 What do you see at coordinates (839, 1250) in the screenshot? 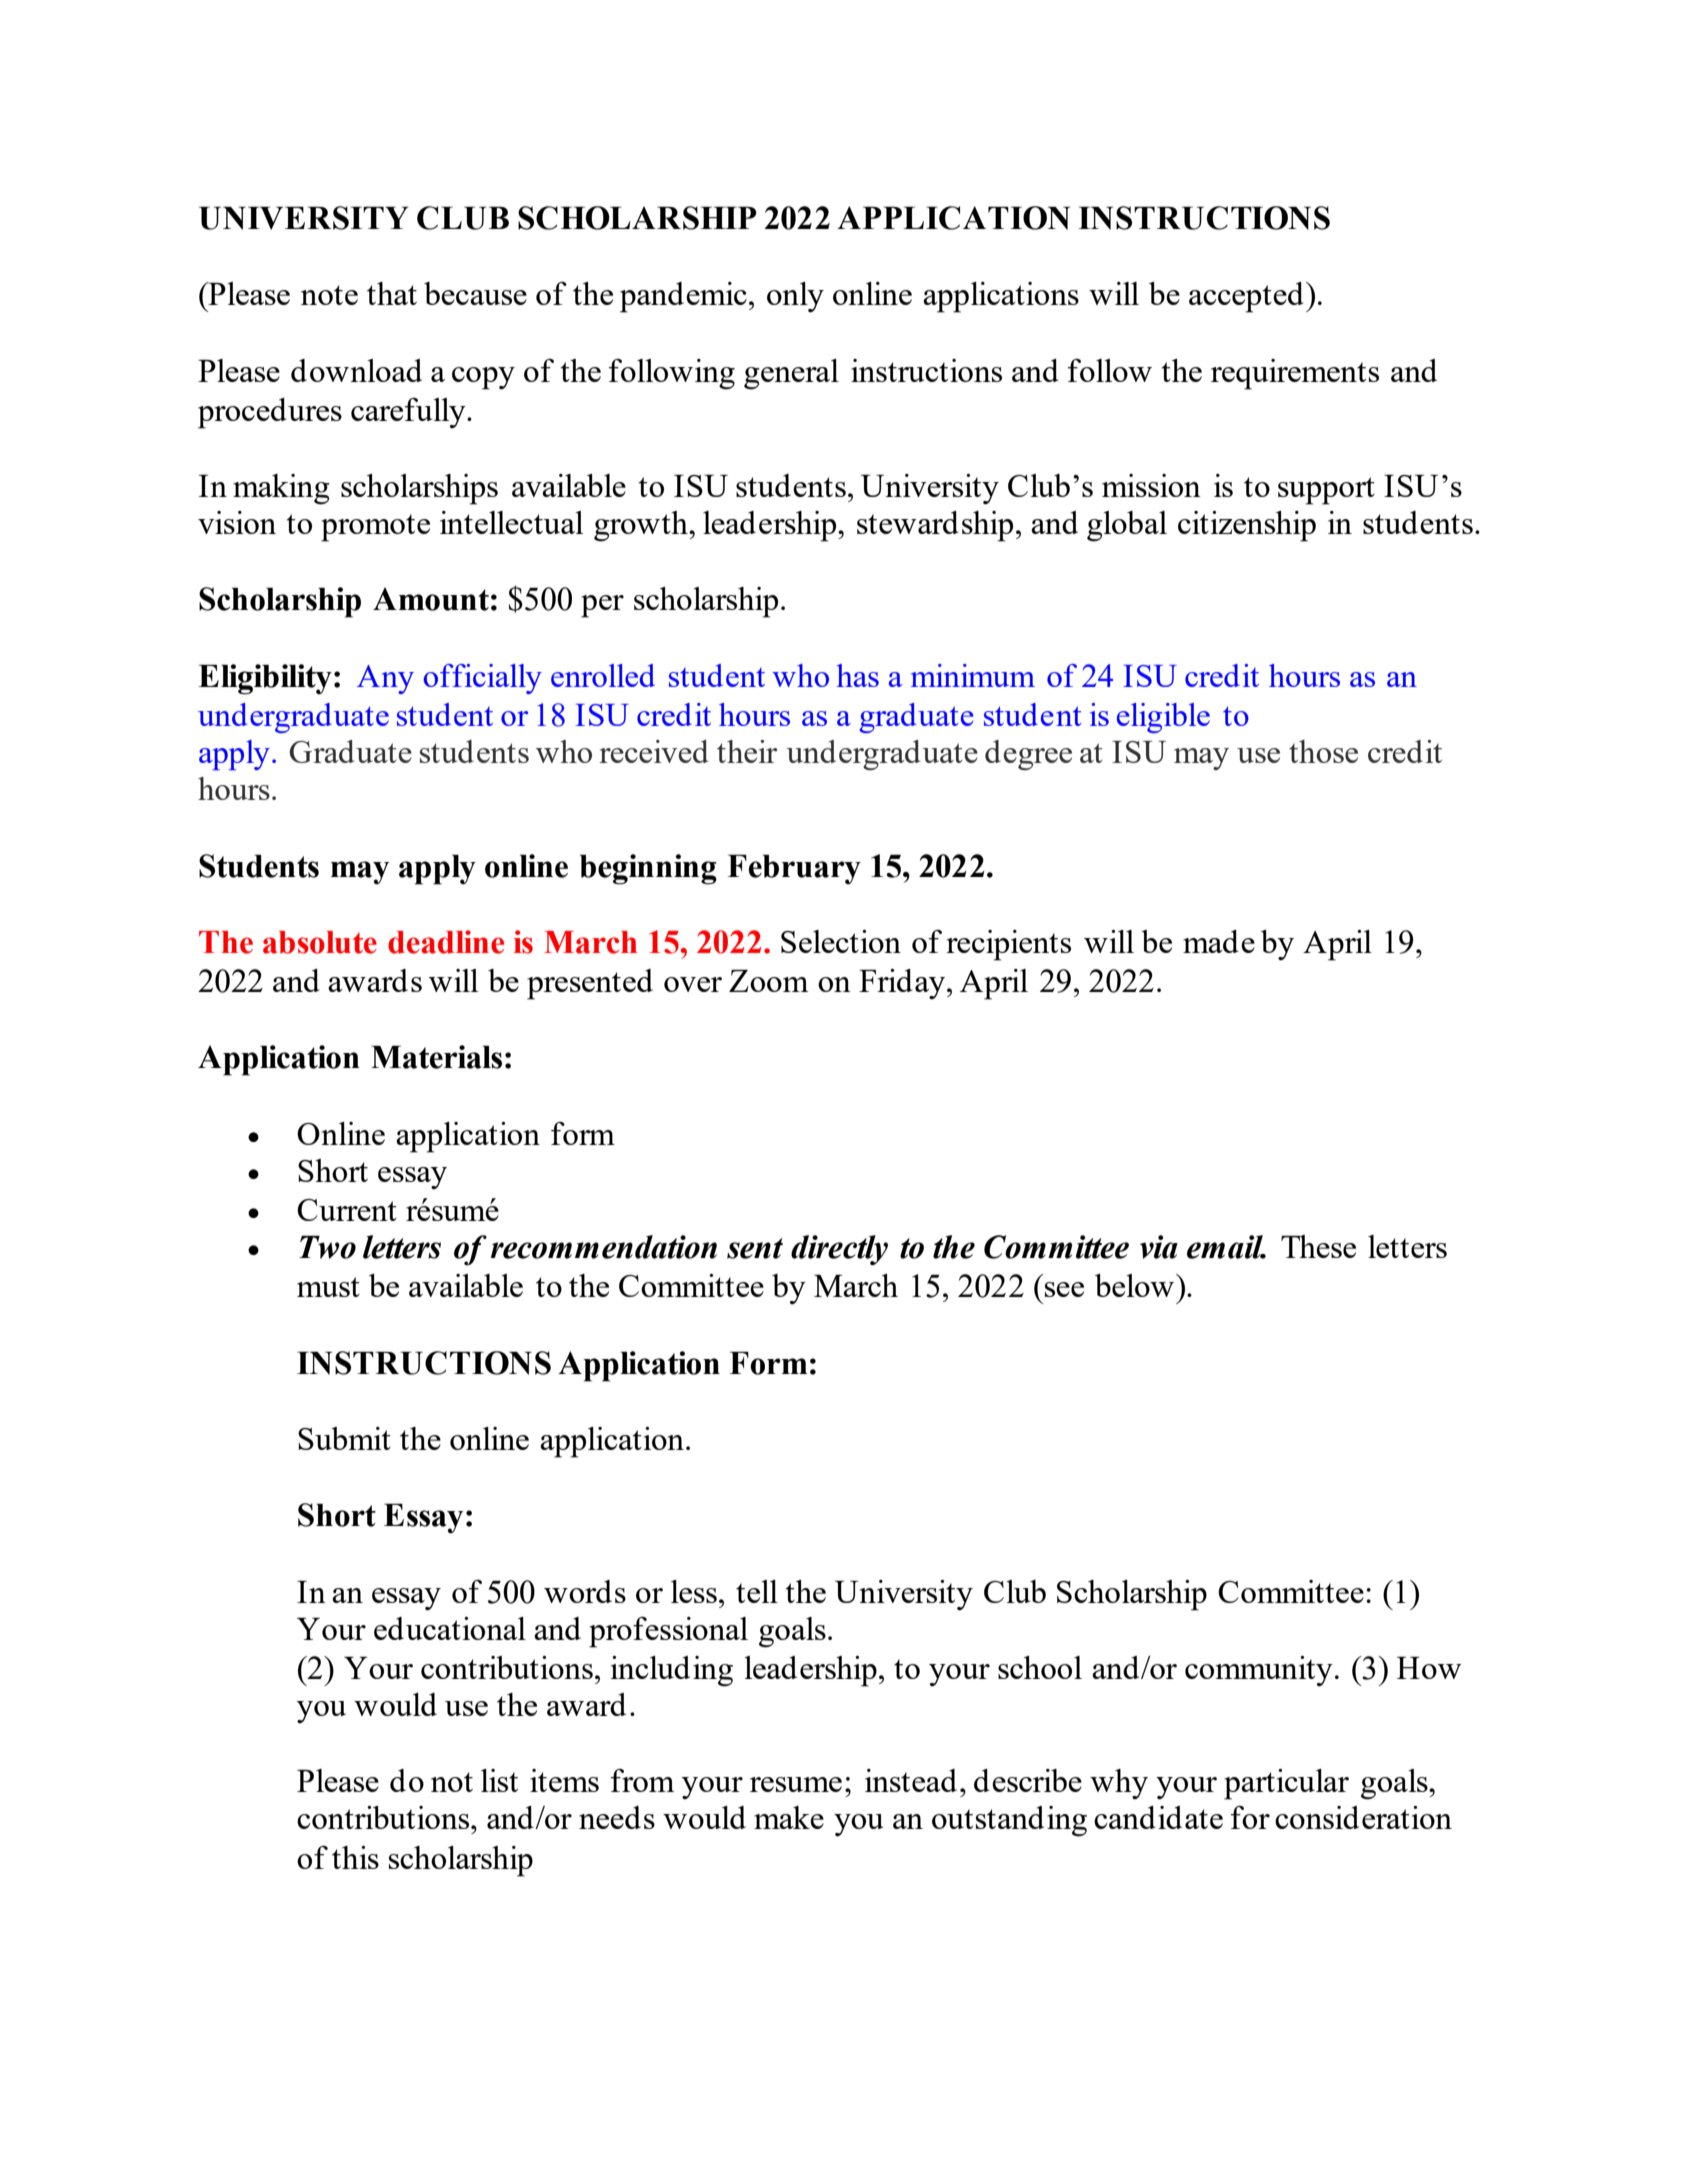
I see `directly` at bounding box center [839, 1250].
